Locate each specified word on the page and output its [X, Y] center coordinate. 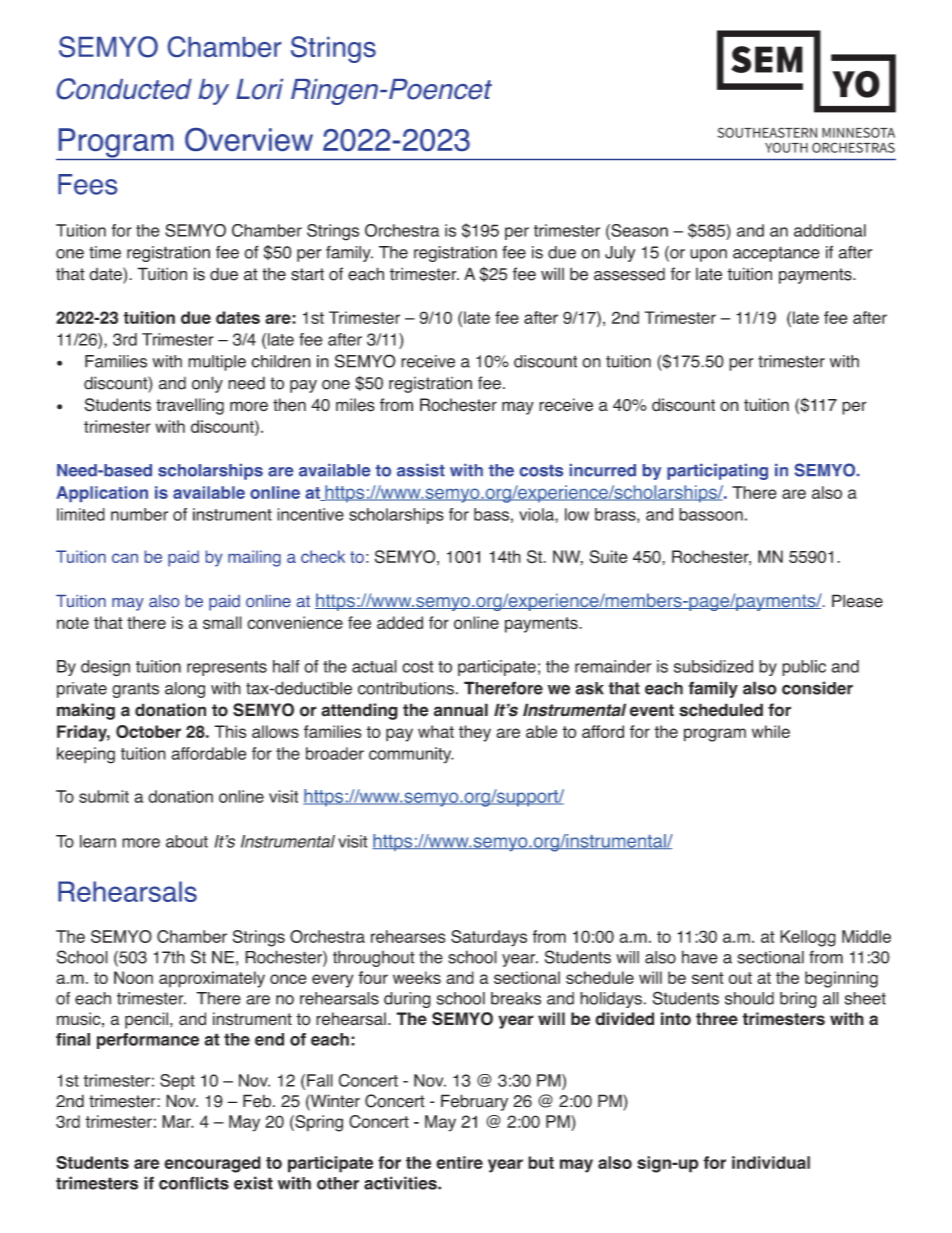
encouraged [212, 1164]
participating [717, 472]
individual [771, 1162]
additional [830, 230]
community [411, 755]
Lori [259, 89]
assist [421, 470]
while [771, 731]
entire [459, 1162]
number [139, 514]
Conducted [124, 89]
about [187, 841]
